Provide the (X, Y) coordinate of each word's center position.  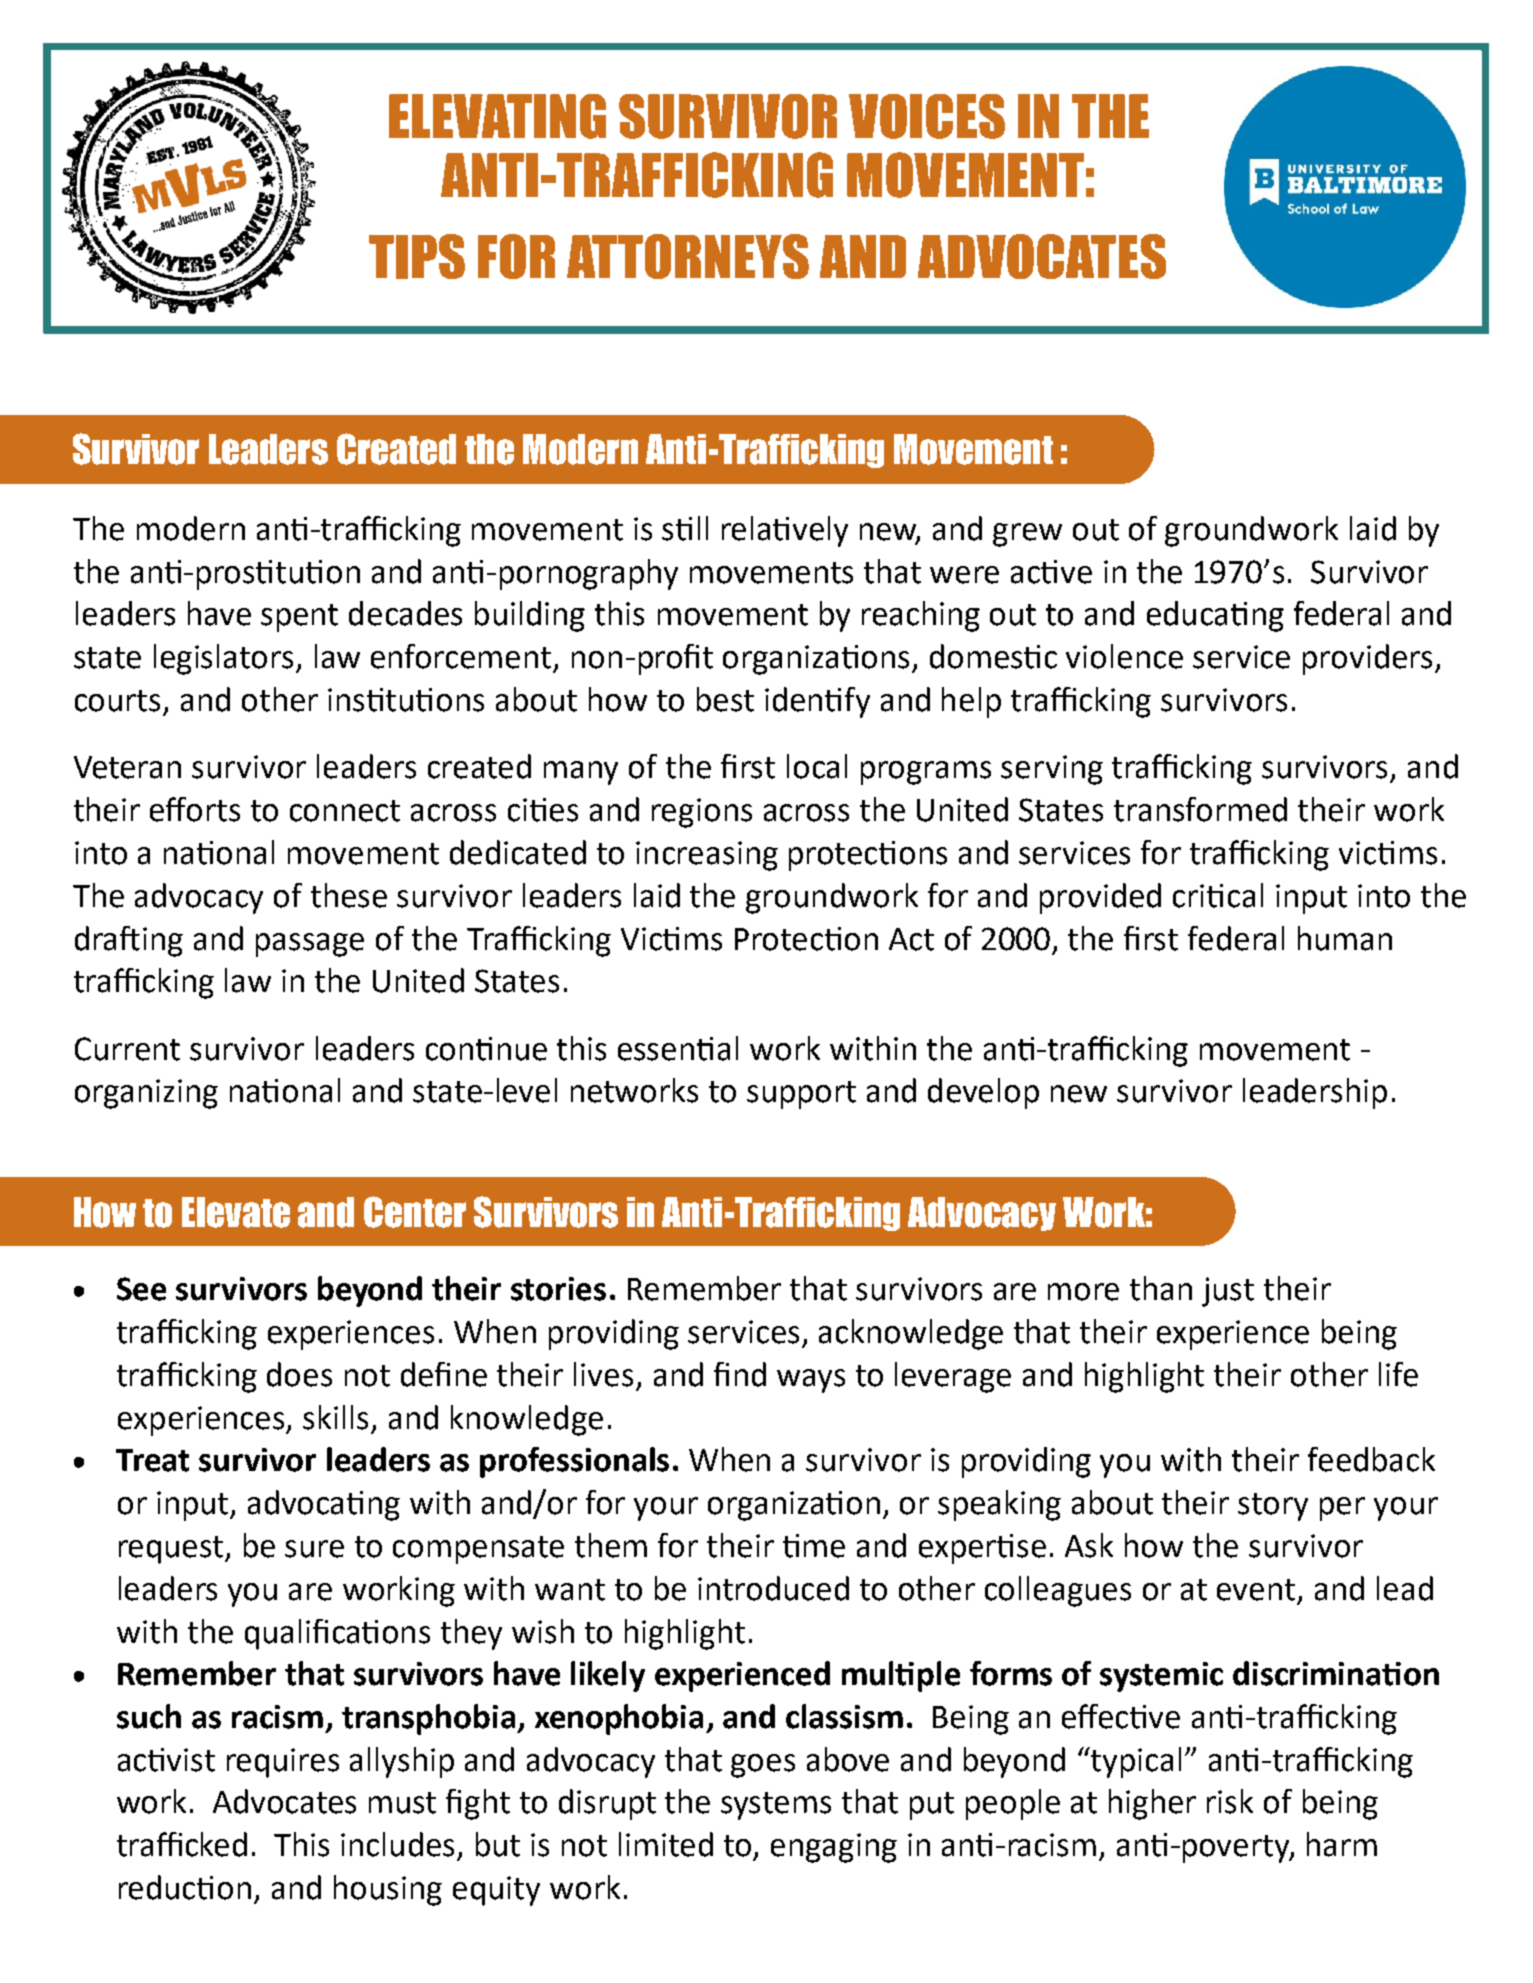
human (1345, 938)
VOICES (927, 116)
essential (678, 1048)
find (740, 1374)
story (1273, 1507)
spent (299, 618)
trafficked (182, 1844)
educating (1215, 616)
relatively (785, 531)
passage (310, 945)
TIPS (417, 256)
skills (335, 1417)
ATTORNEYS (688, 256)
